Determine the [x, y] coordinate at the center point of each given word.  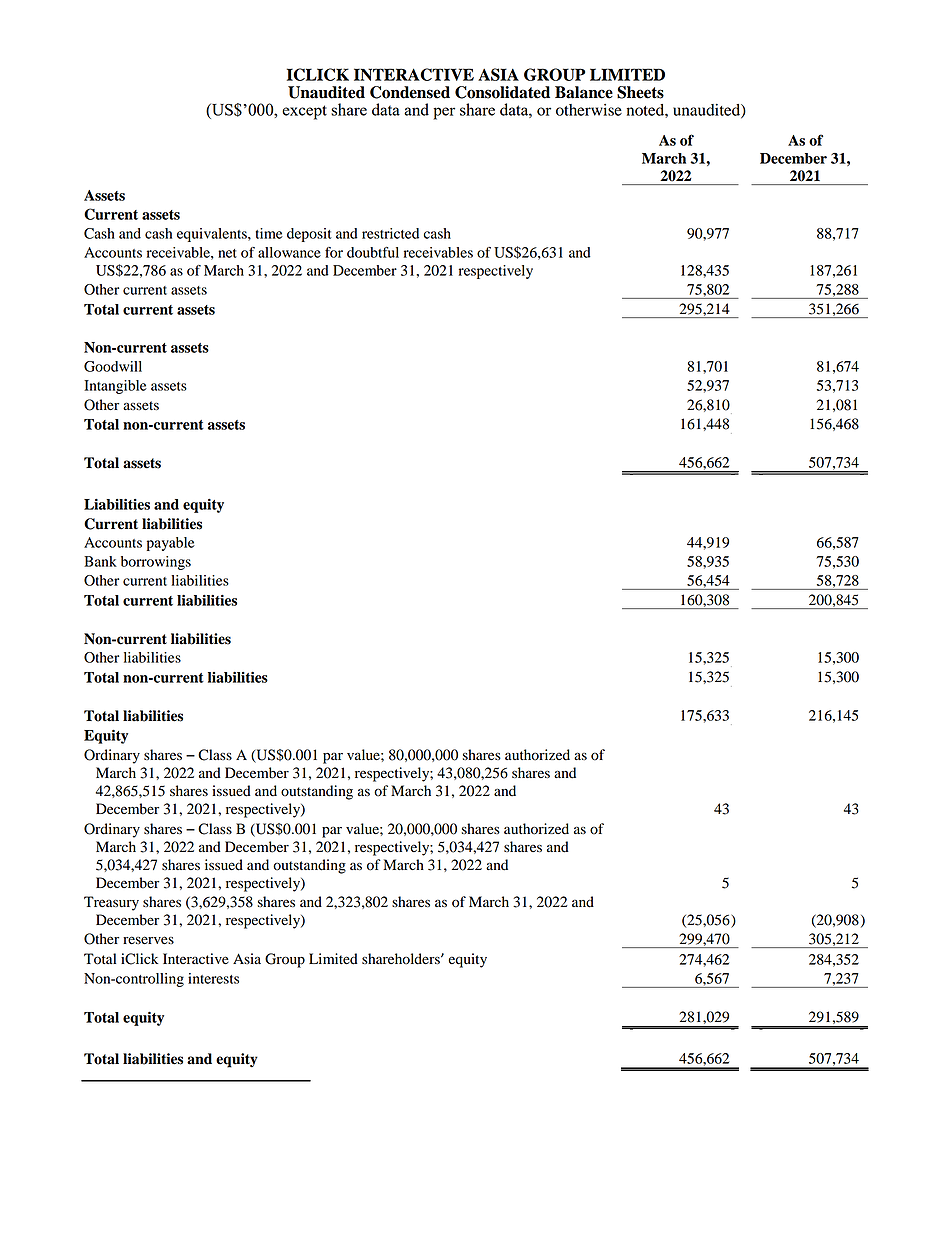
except [304, 112]
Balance [584, 92]
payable [171, 544]
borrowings [156, 563]
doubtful [373, 252]
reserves [148, 940]
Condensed [410, 92]
